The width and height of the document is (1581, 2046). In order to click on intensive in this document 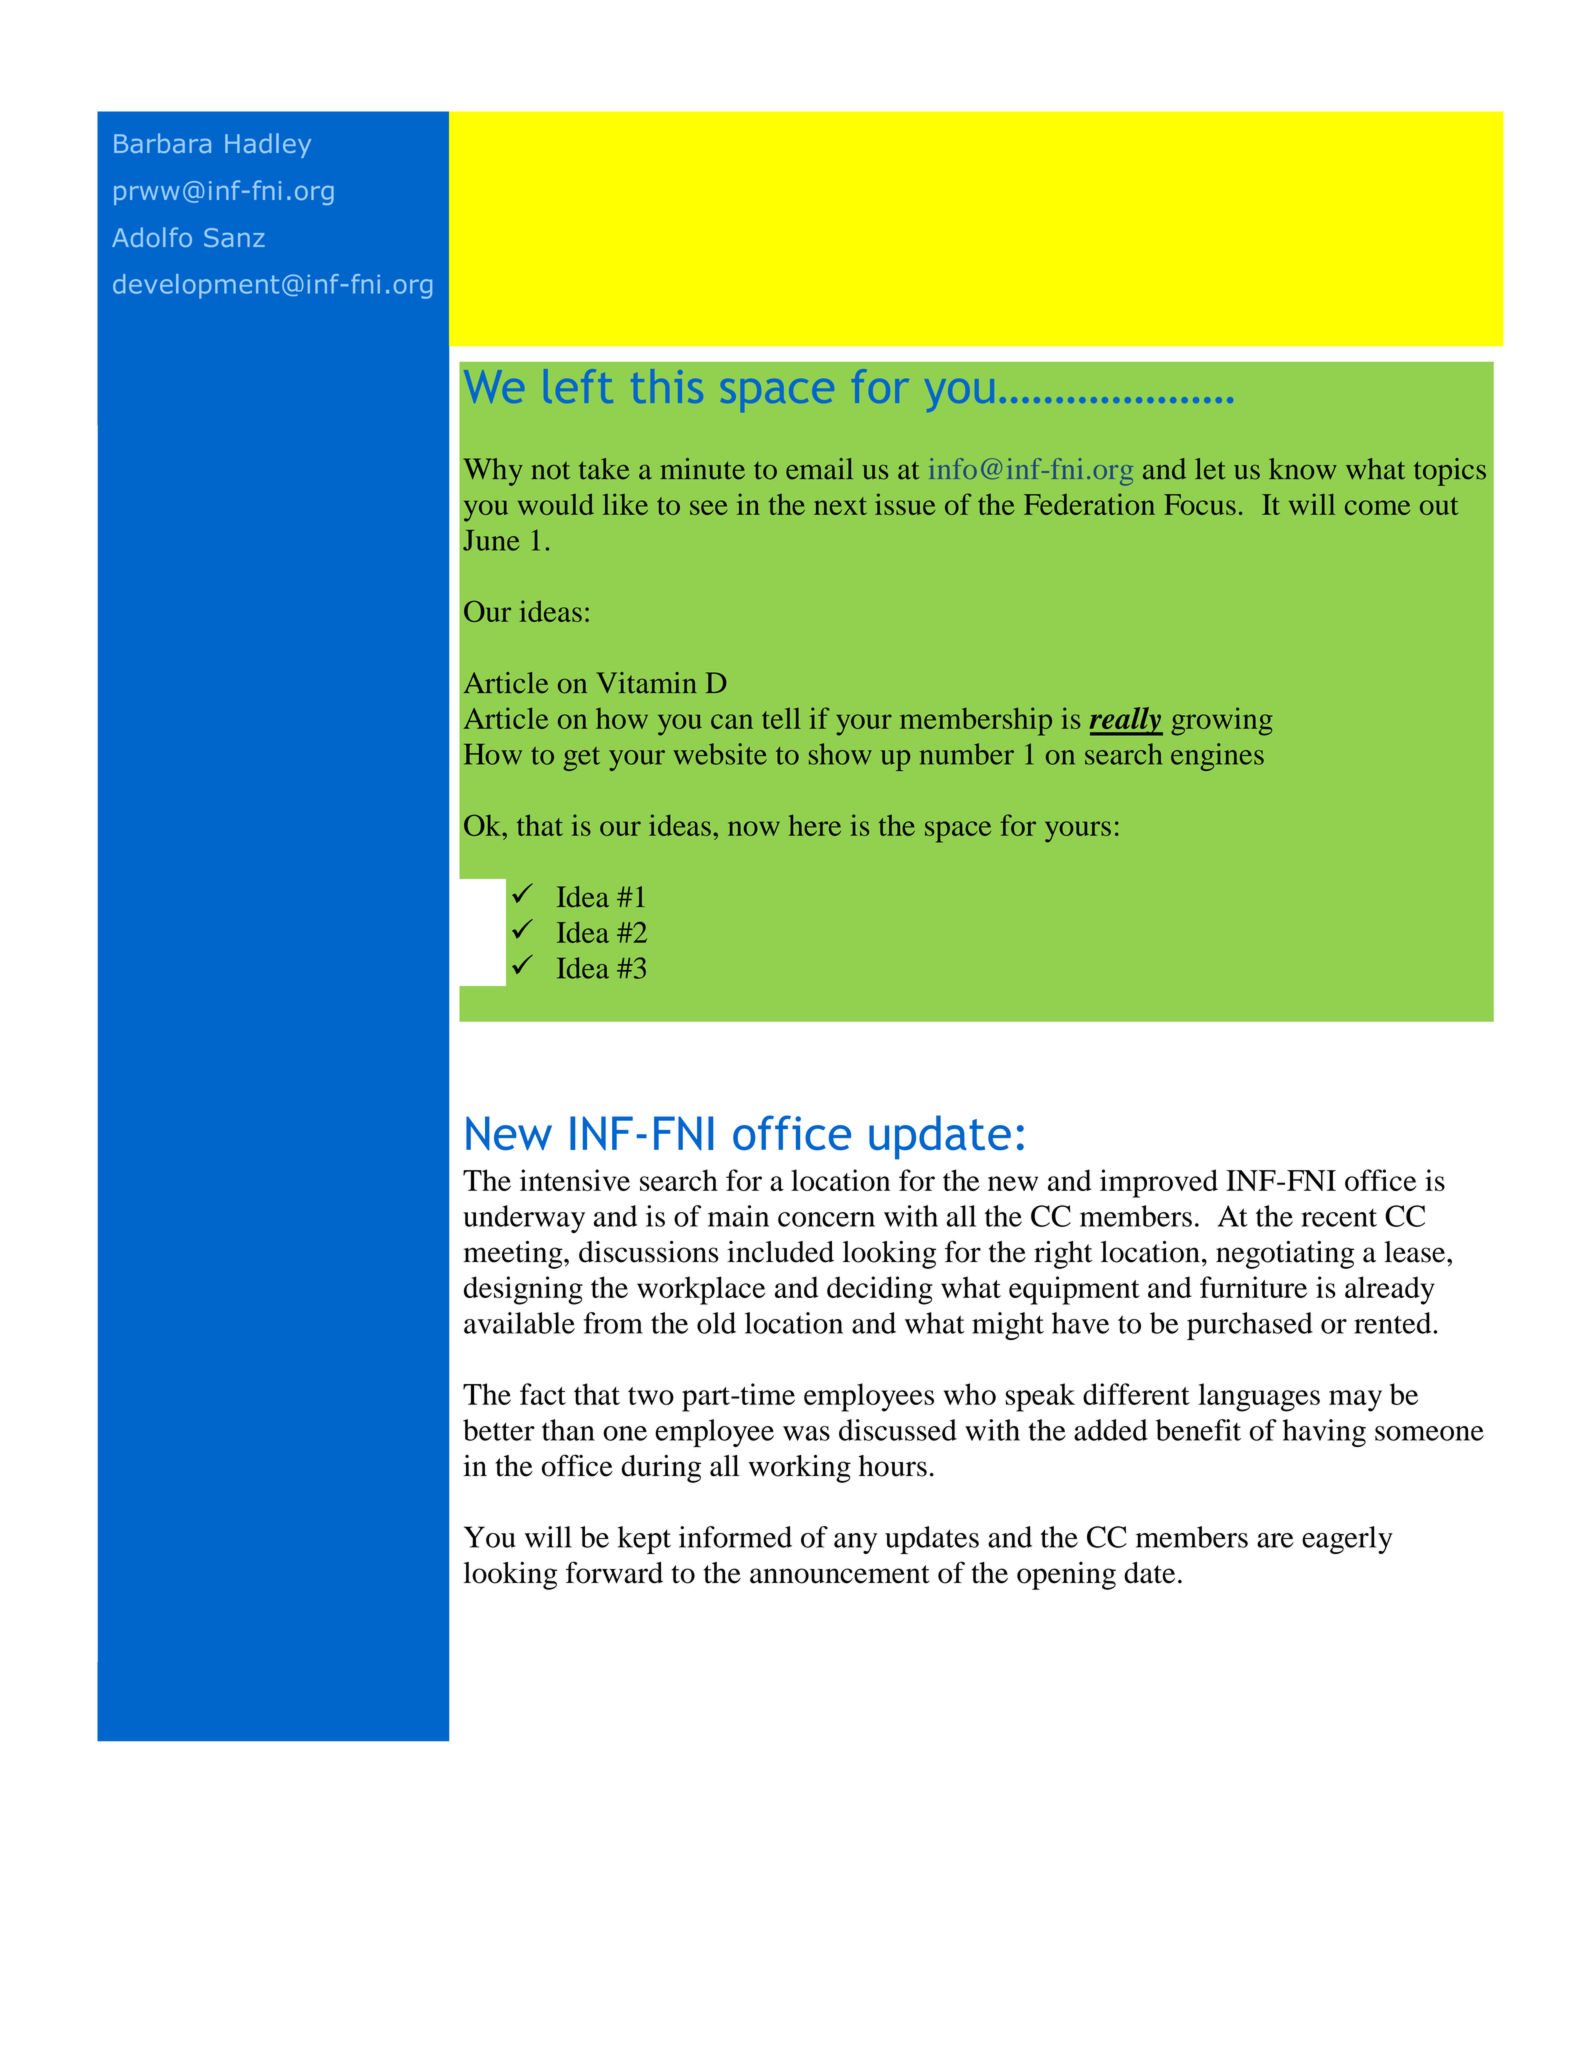, I will do `click(575, 1180)`.
